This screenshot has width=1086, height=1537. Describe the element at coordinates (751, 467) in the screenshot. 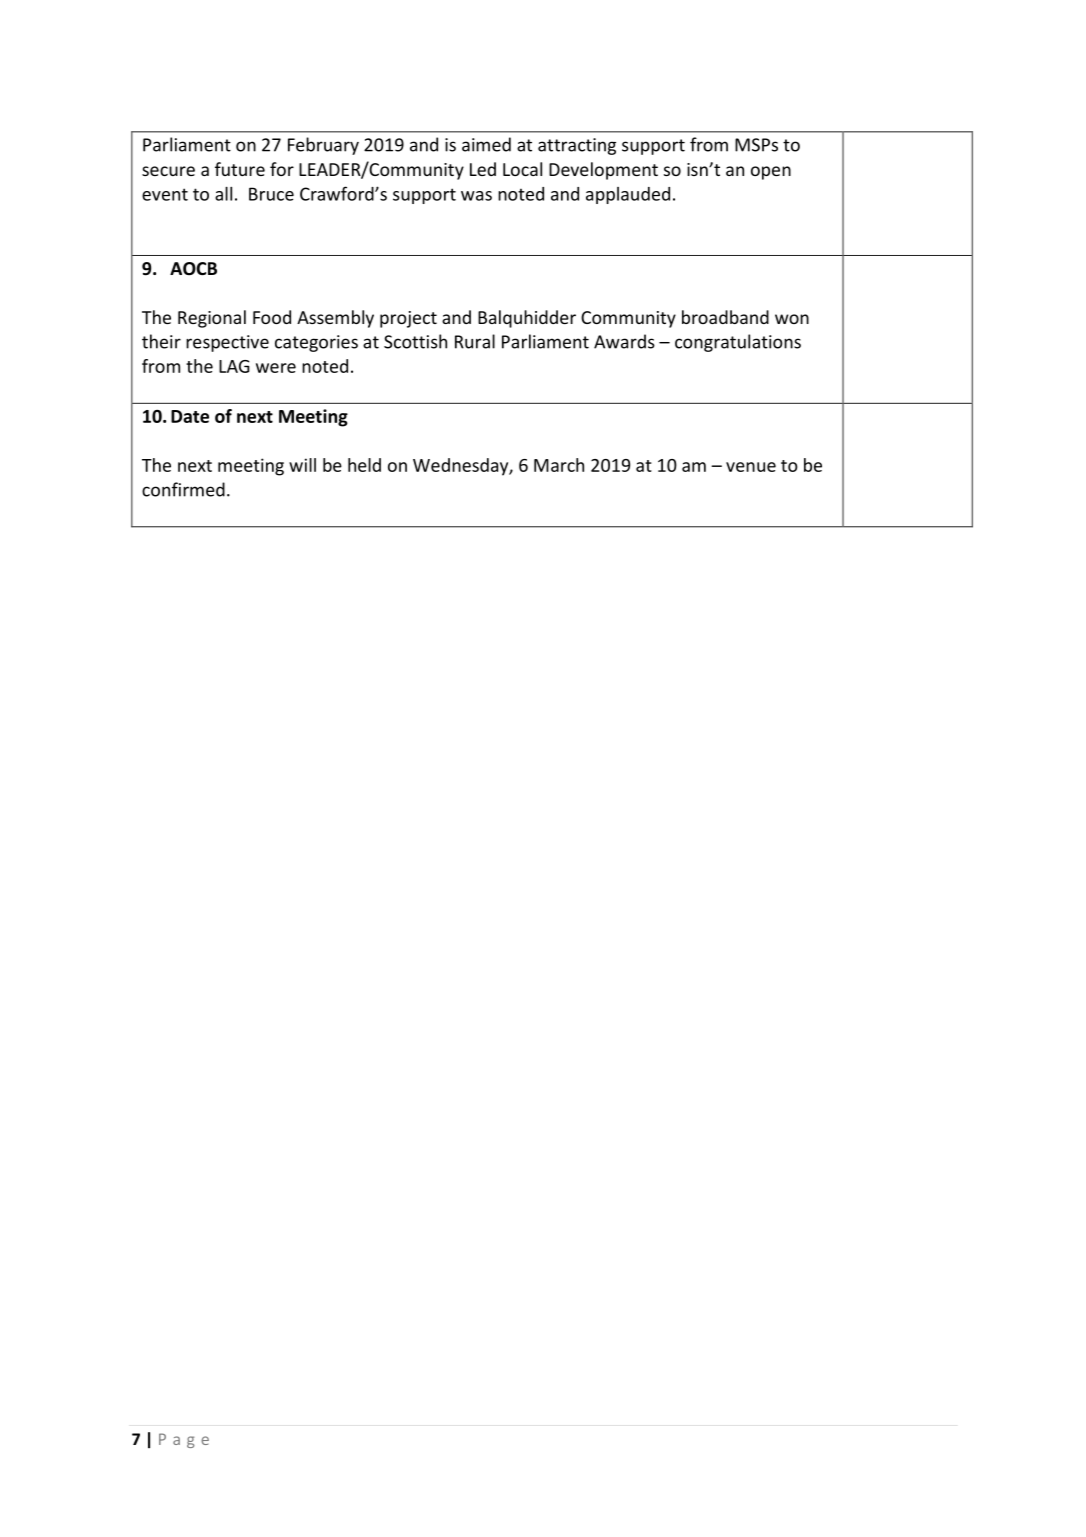

I see `venue` at that location.
